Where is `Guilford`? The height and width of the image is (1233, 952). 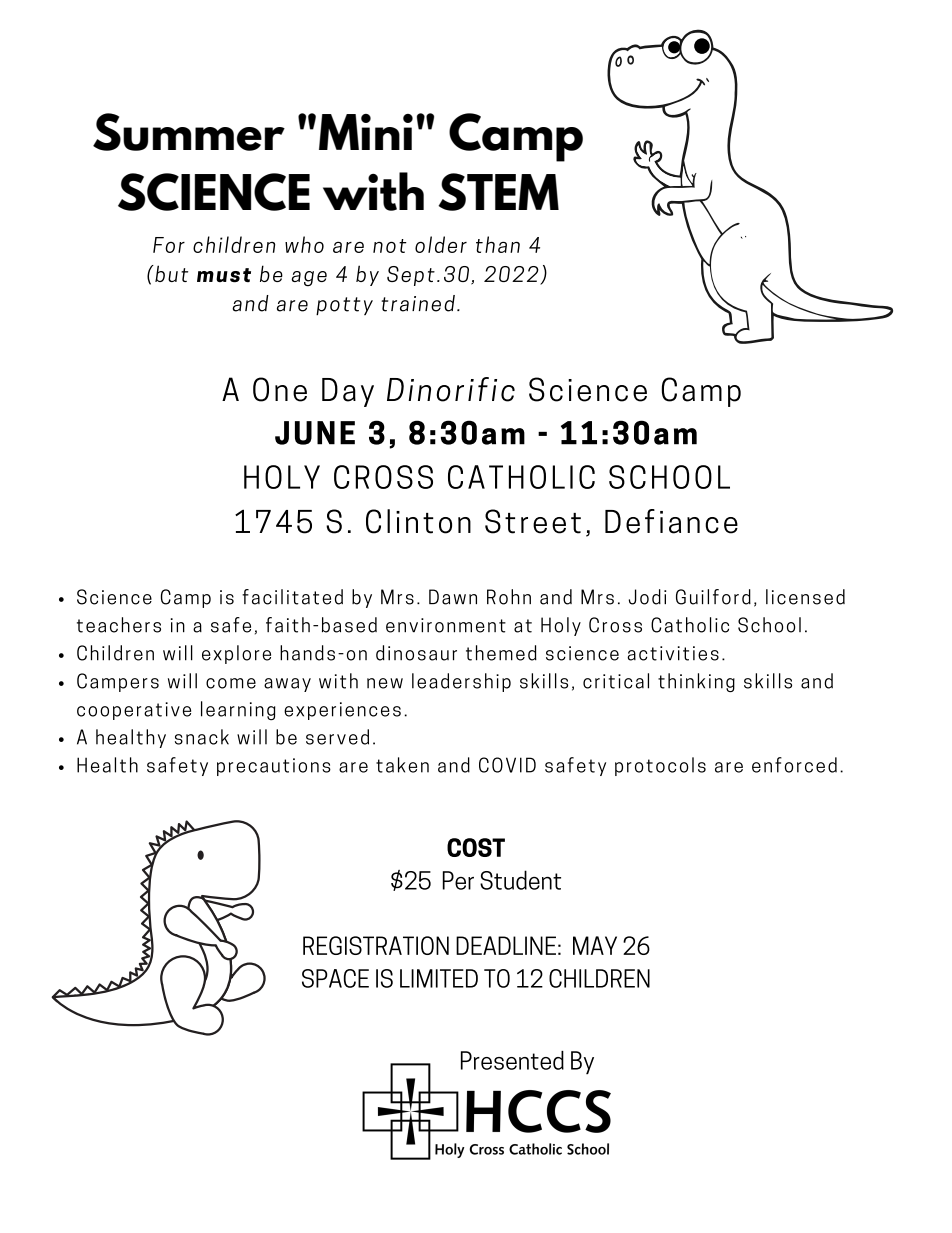 Guilford is located at coordinates (713, 597).
